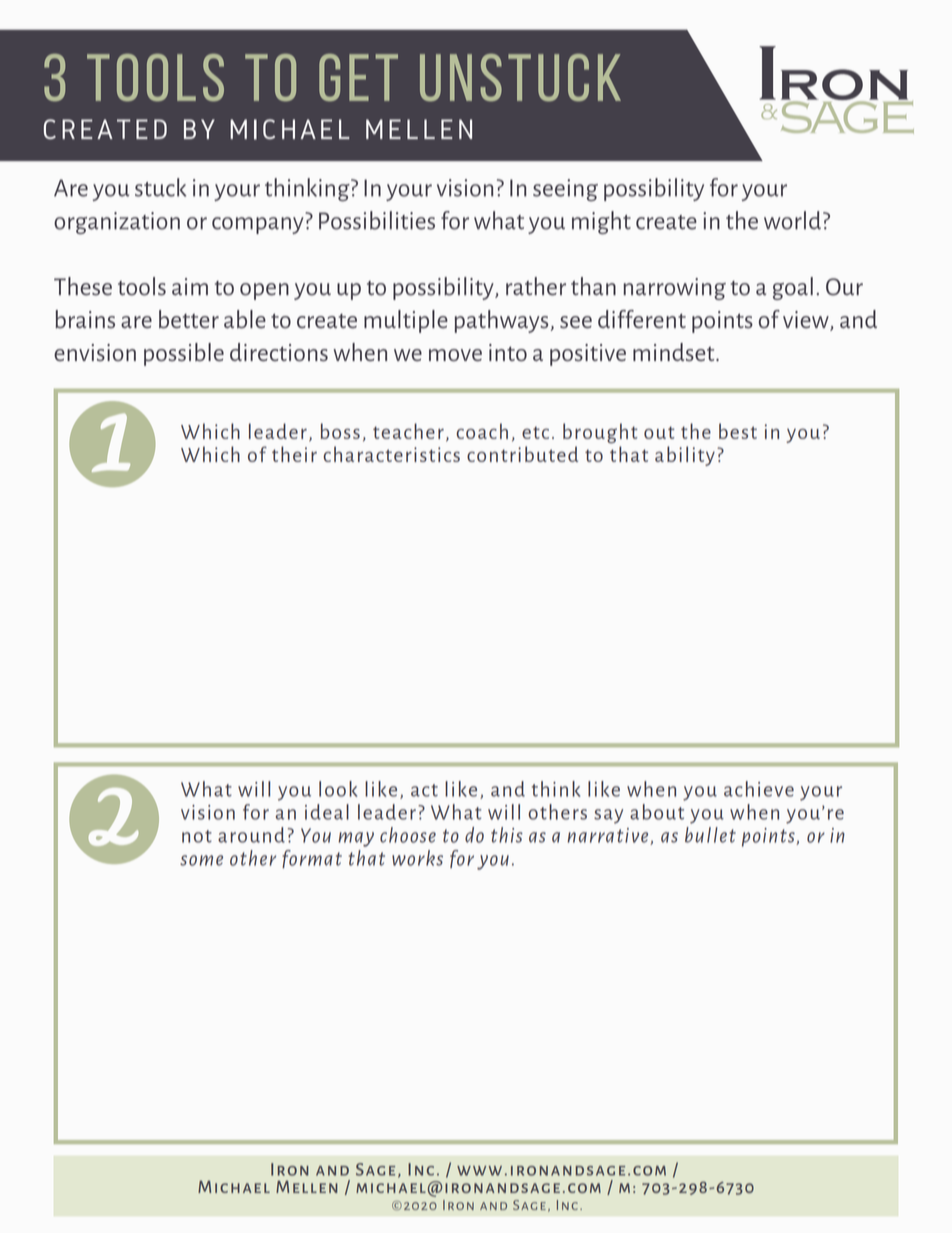  Describe the element at coordinates (408, 835) in the document. I see `choose` at that location.
